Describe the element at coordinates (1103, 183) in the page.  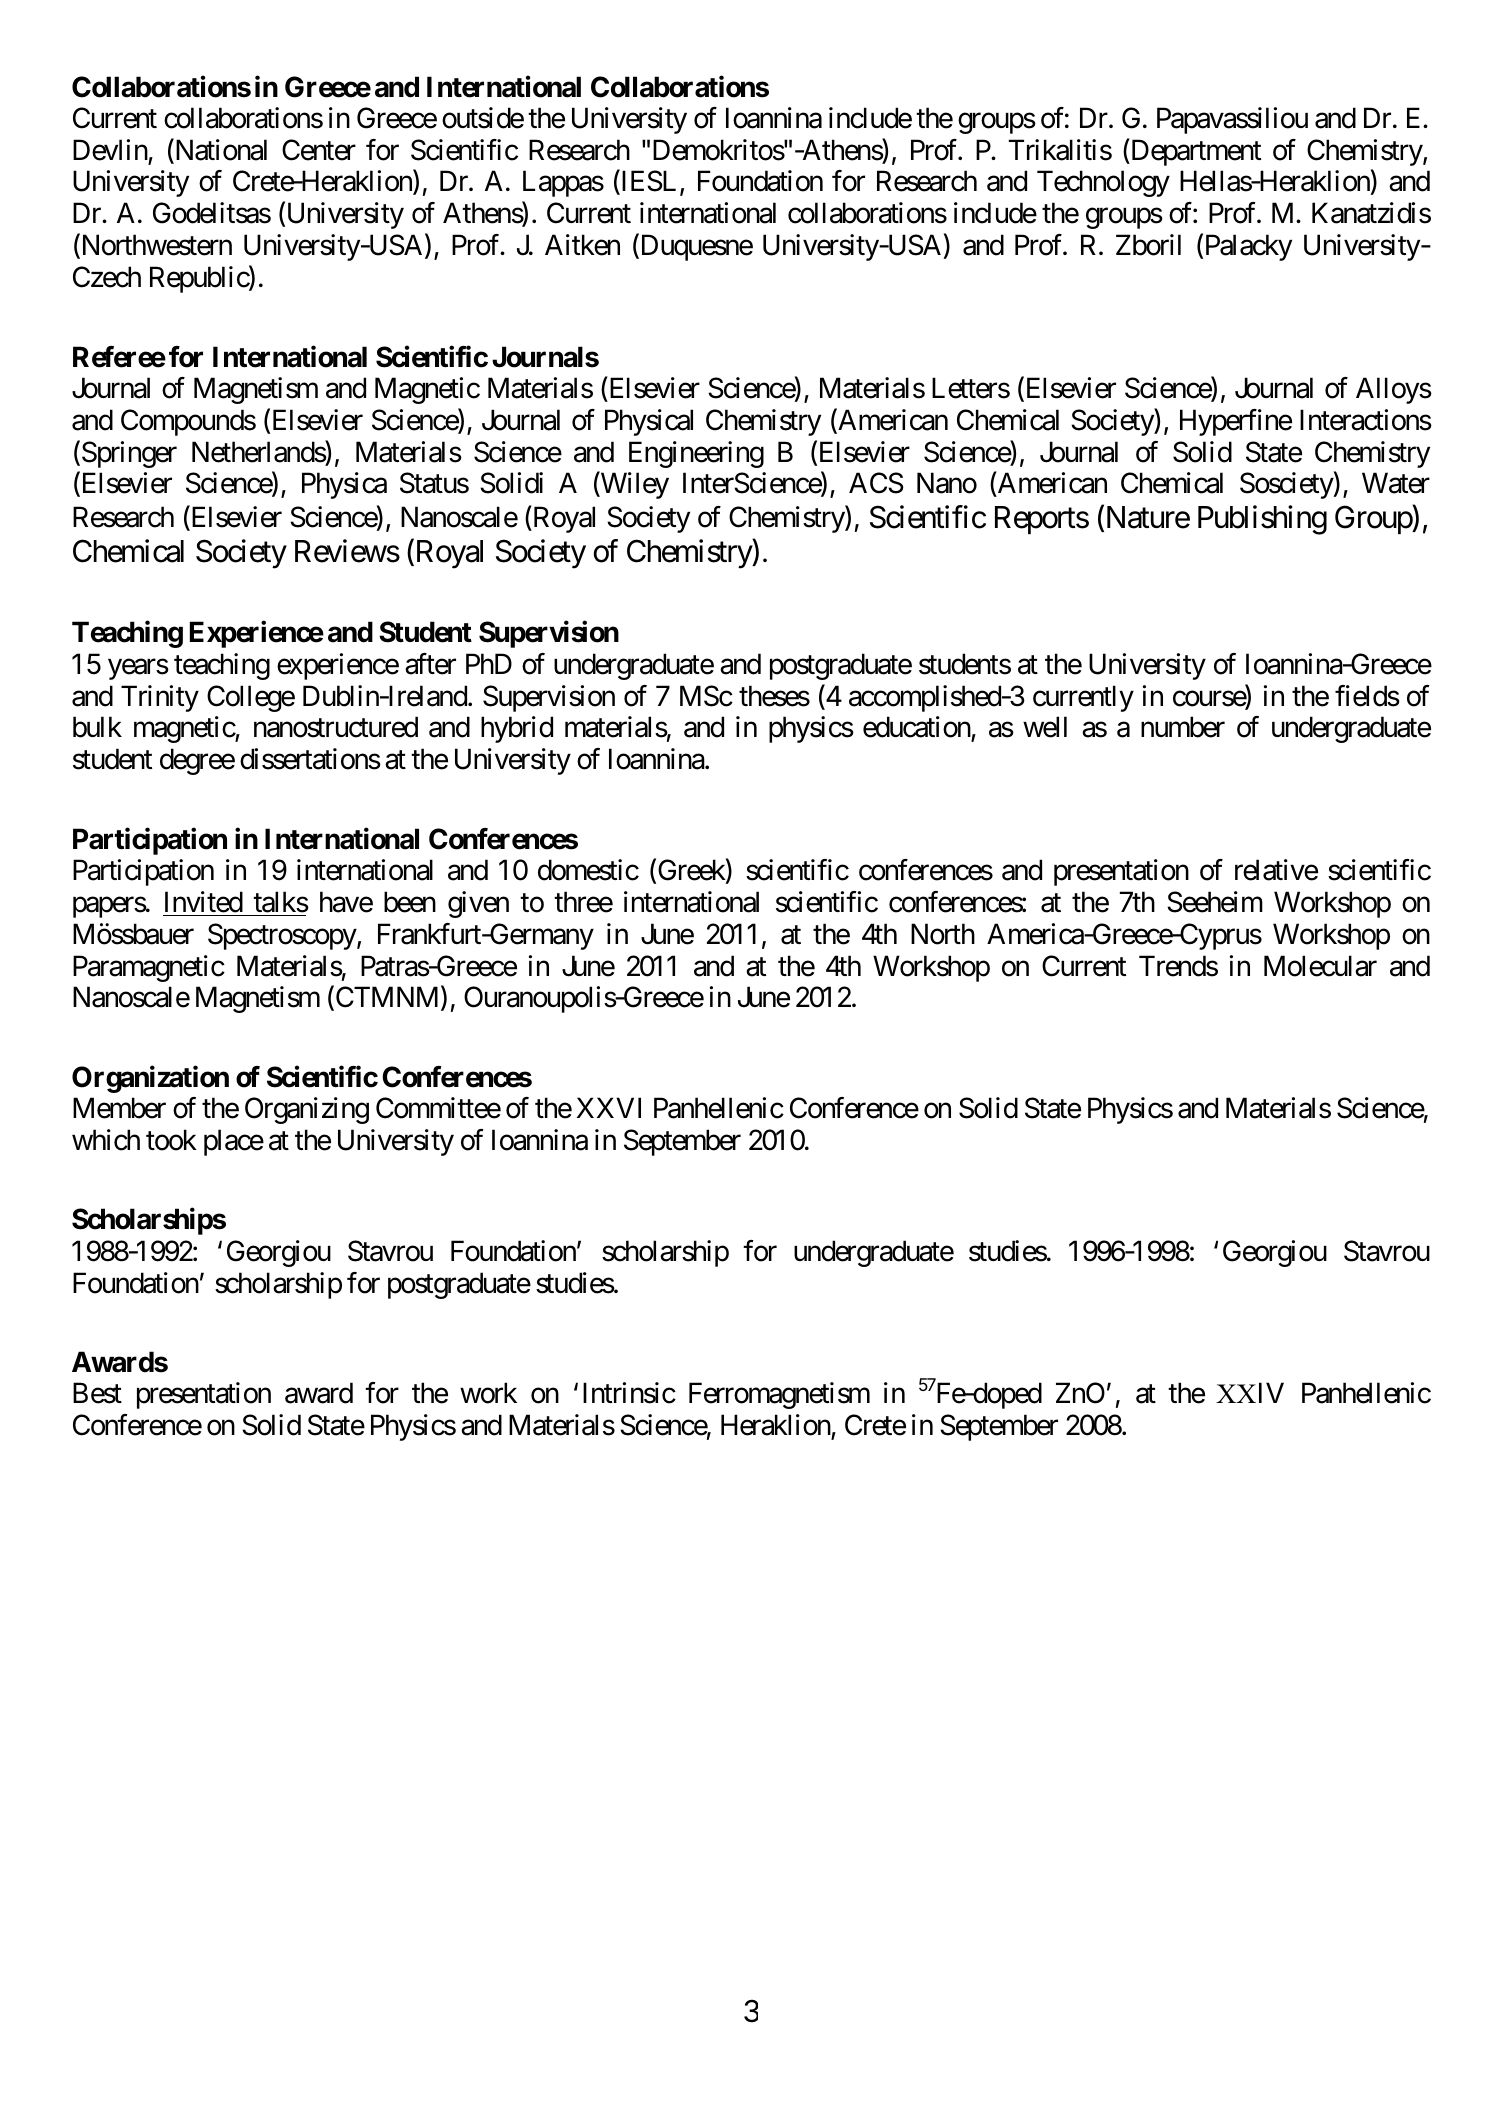
I see `Technology` at that location.
